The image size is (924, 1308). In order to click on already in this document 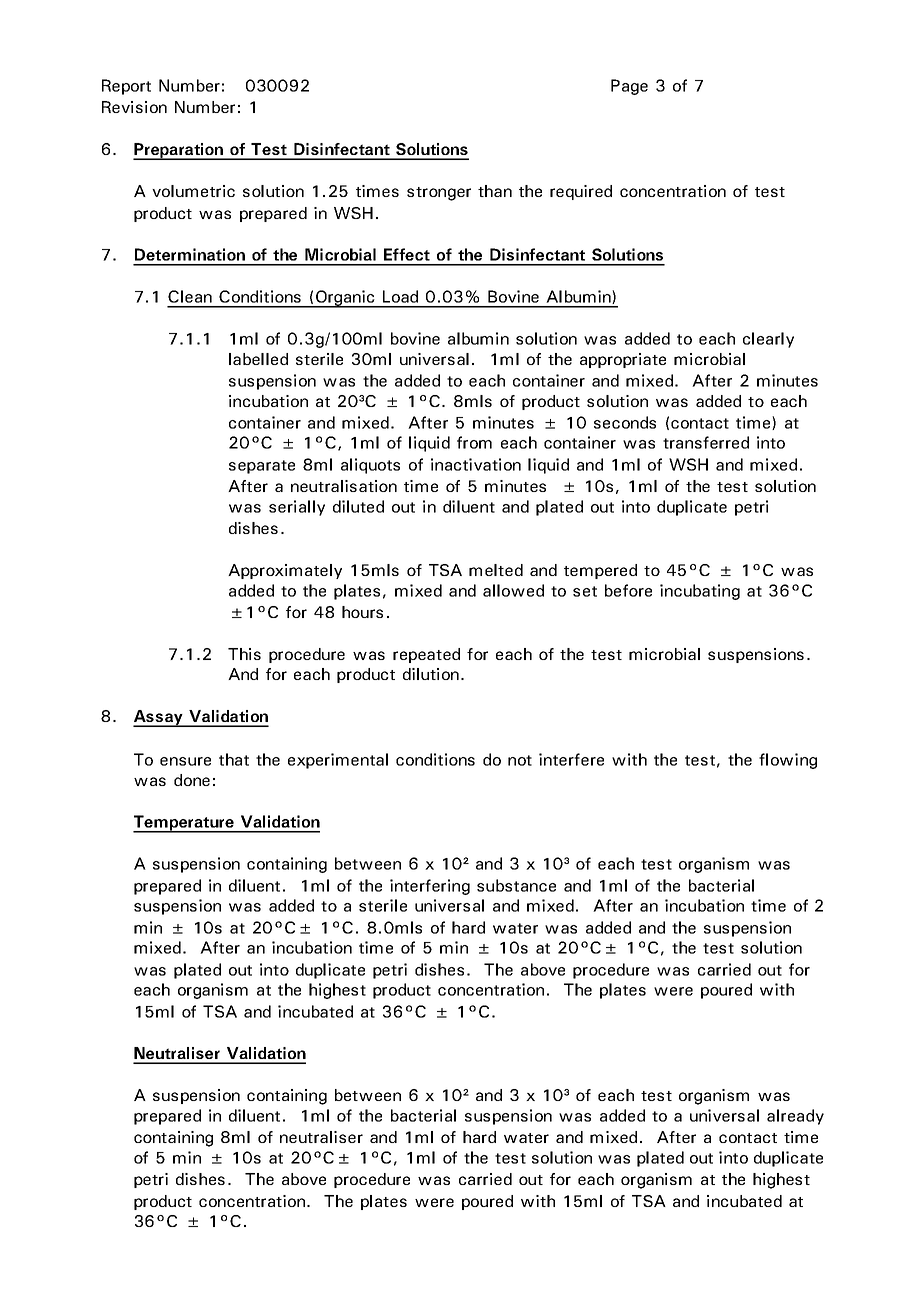, I will do `click(795, 1117)`.
